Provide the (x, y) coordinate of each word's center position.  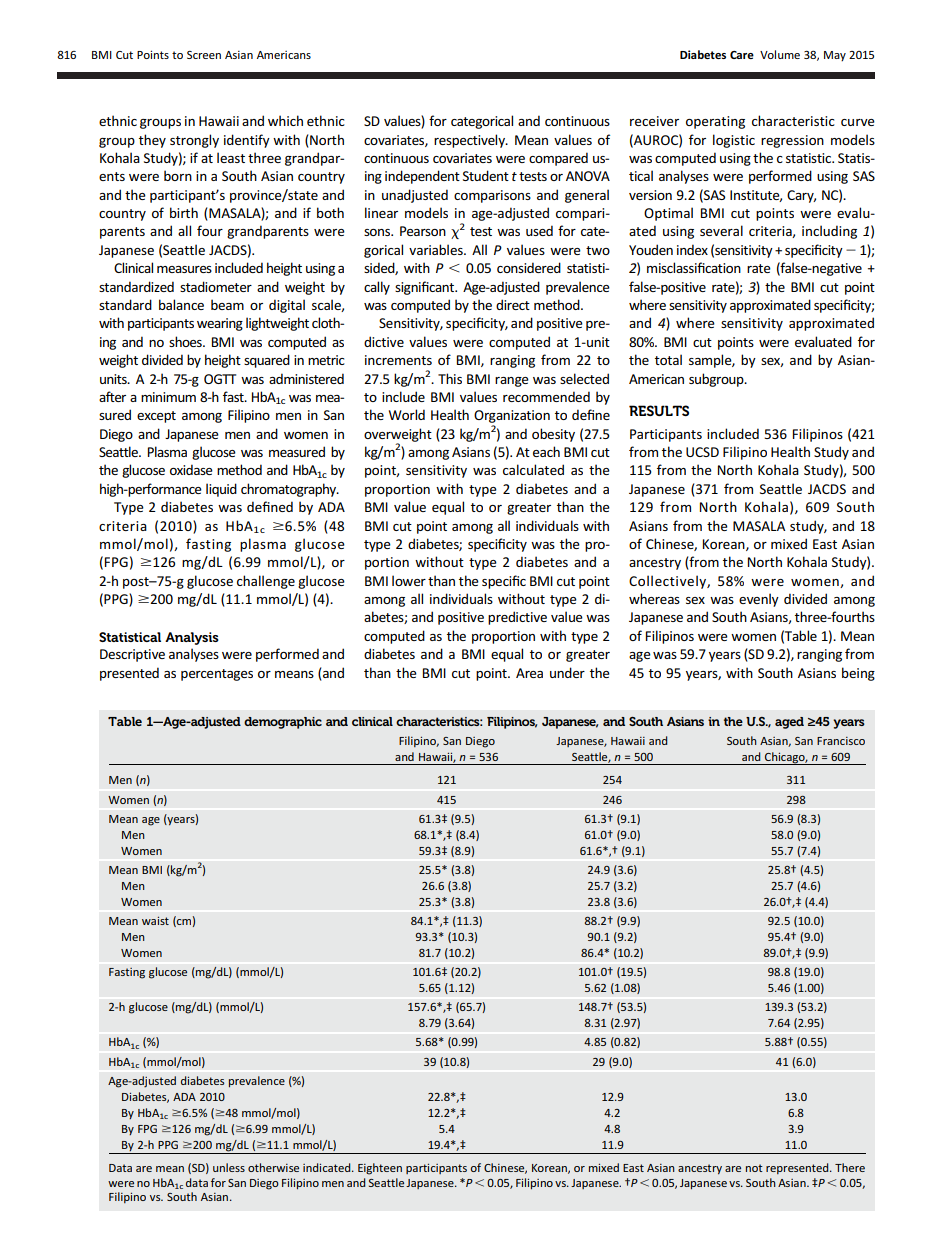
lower (409, 580)
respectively (471, 141)
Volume (780, 54)
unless (229, 1167)
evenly (759, 600)
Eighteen (380, 1169)
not (754, 1168)
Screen (204, 55)
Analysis (192, 638)
